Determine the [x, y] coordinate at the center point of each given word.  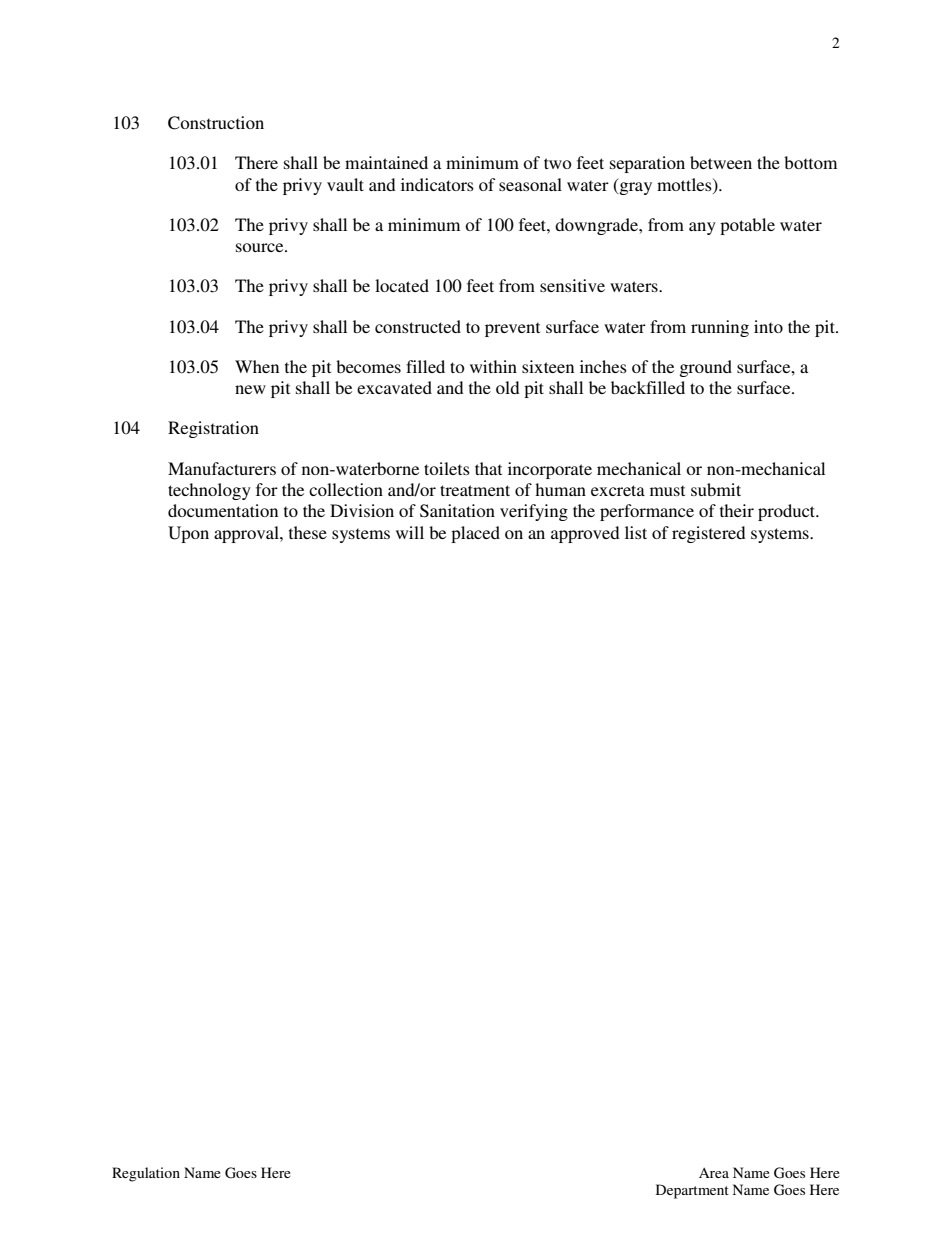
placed [475, 534]
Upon [188, 534]
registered [709, 534]
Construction [216, 123]
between [721, 162]
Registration [213, 429]
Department [692, 1191]
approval [247, 534]
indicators [437, 184]
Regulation [146, 1174]
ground [706, 368]
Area [714, 1173]
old [508, 387]
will [410, 532]
